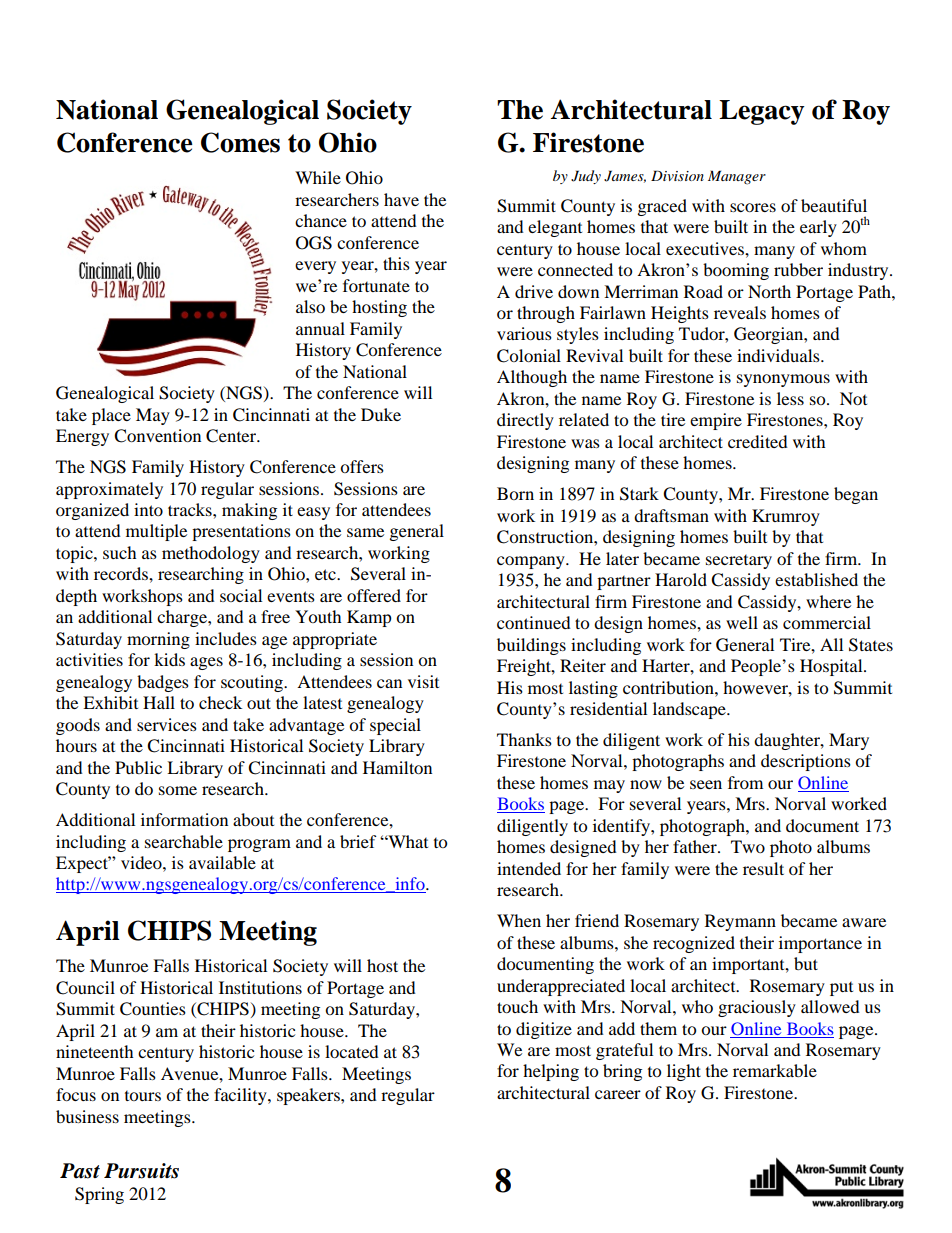 The image size is (952, 1233). I want to click on Comes, so click(240, 142).
